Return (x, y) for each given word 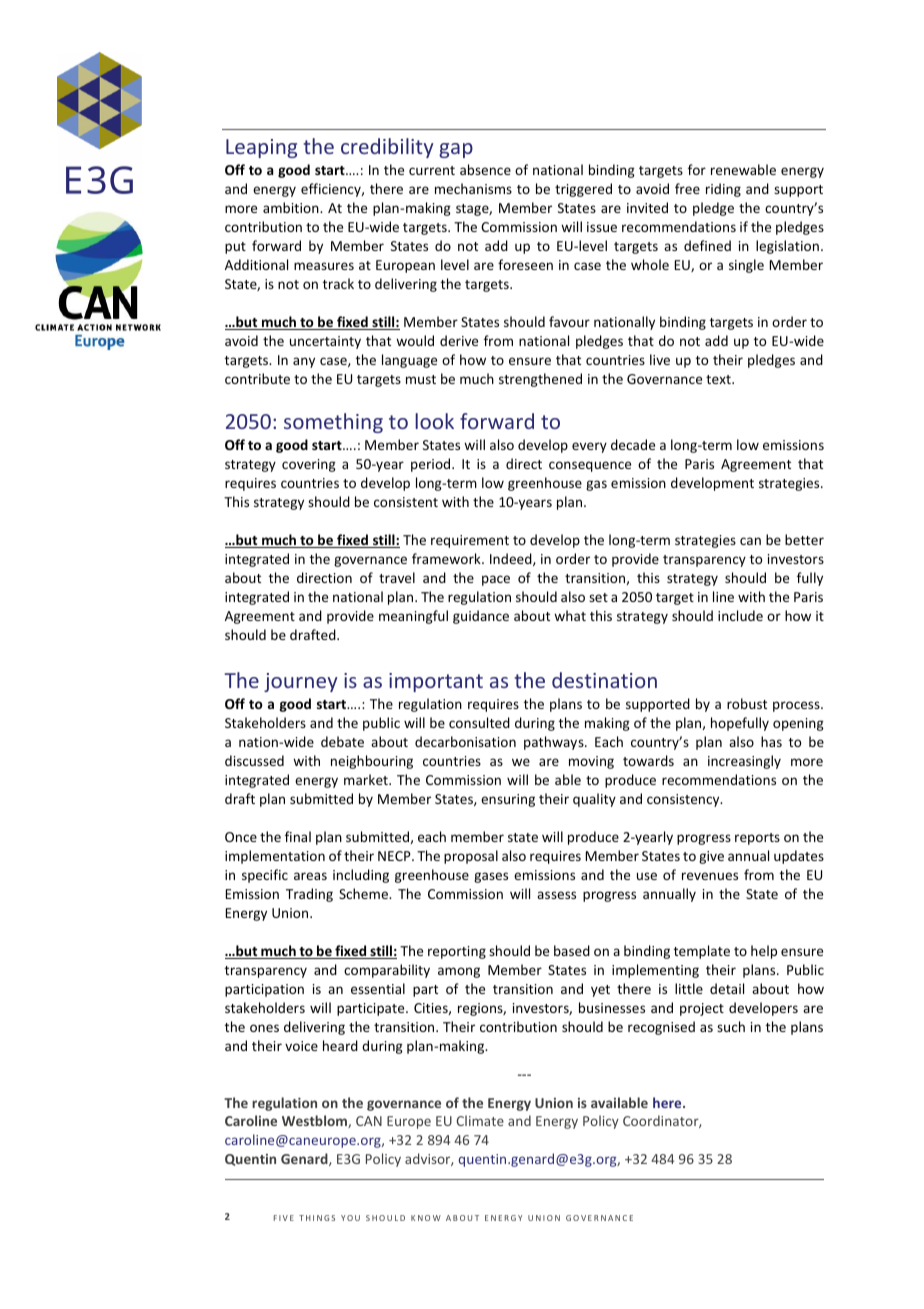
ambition (292, 207)
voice (301, 1046)
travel (397, 577)
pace (496, 580)
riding (723, 190)
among (459, 972)
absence (485, 169)
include (740, 615)
